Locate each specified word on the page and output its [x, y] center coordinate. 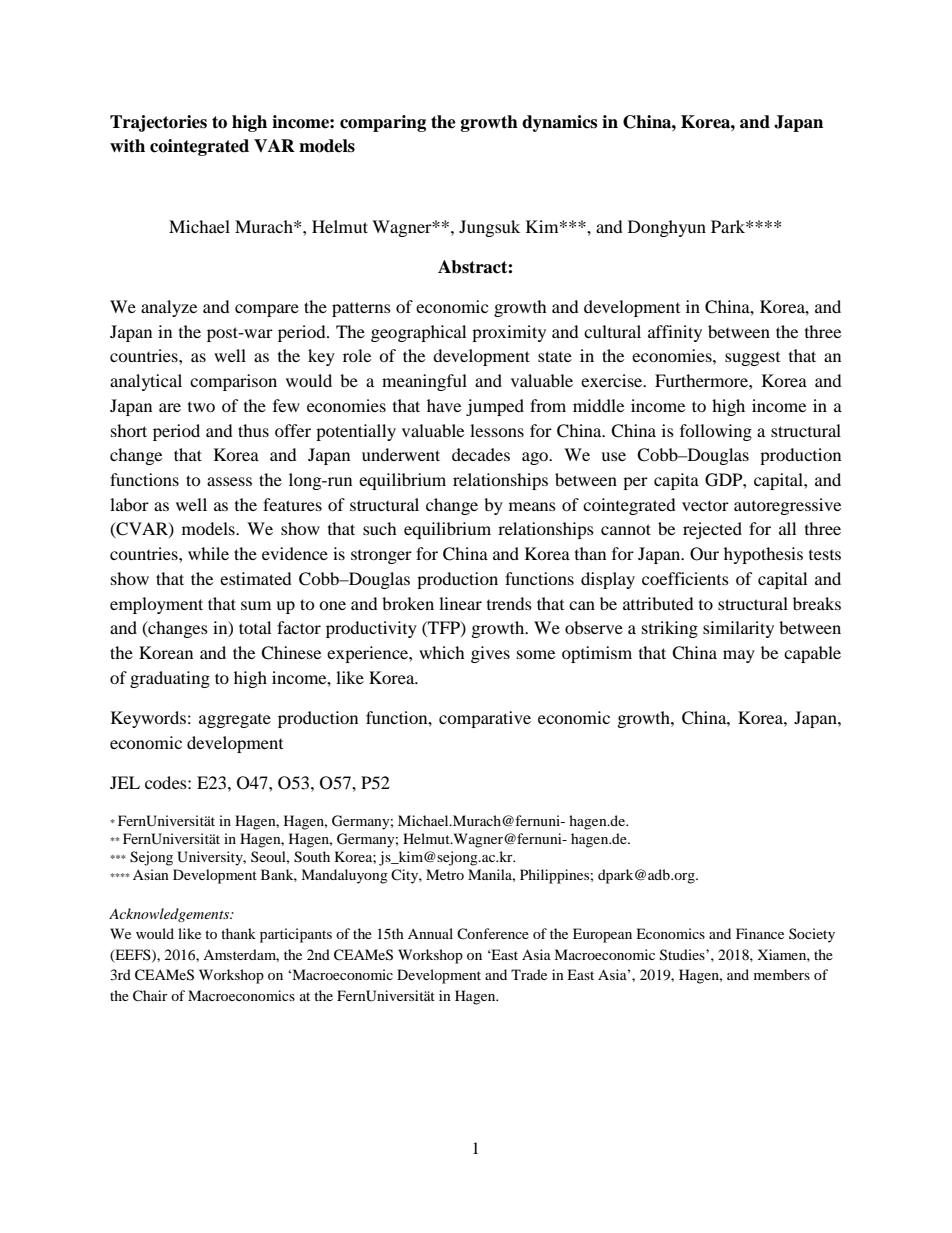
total [255, 627]
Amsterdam [241, 955]
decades [481, 454]
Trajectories [158, 123]
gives [490, 654]
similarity [738, 629]
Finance [760, 933]
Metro [445, 874]
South [312, 857]
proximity [509, 333]
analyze [169, 308]
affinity [675, 333]
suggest [752, 359]
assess [229, 481]
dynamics [559, 123]
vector [705, 506]
